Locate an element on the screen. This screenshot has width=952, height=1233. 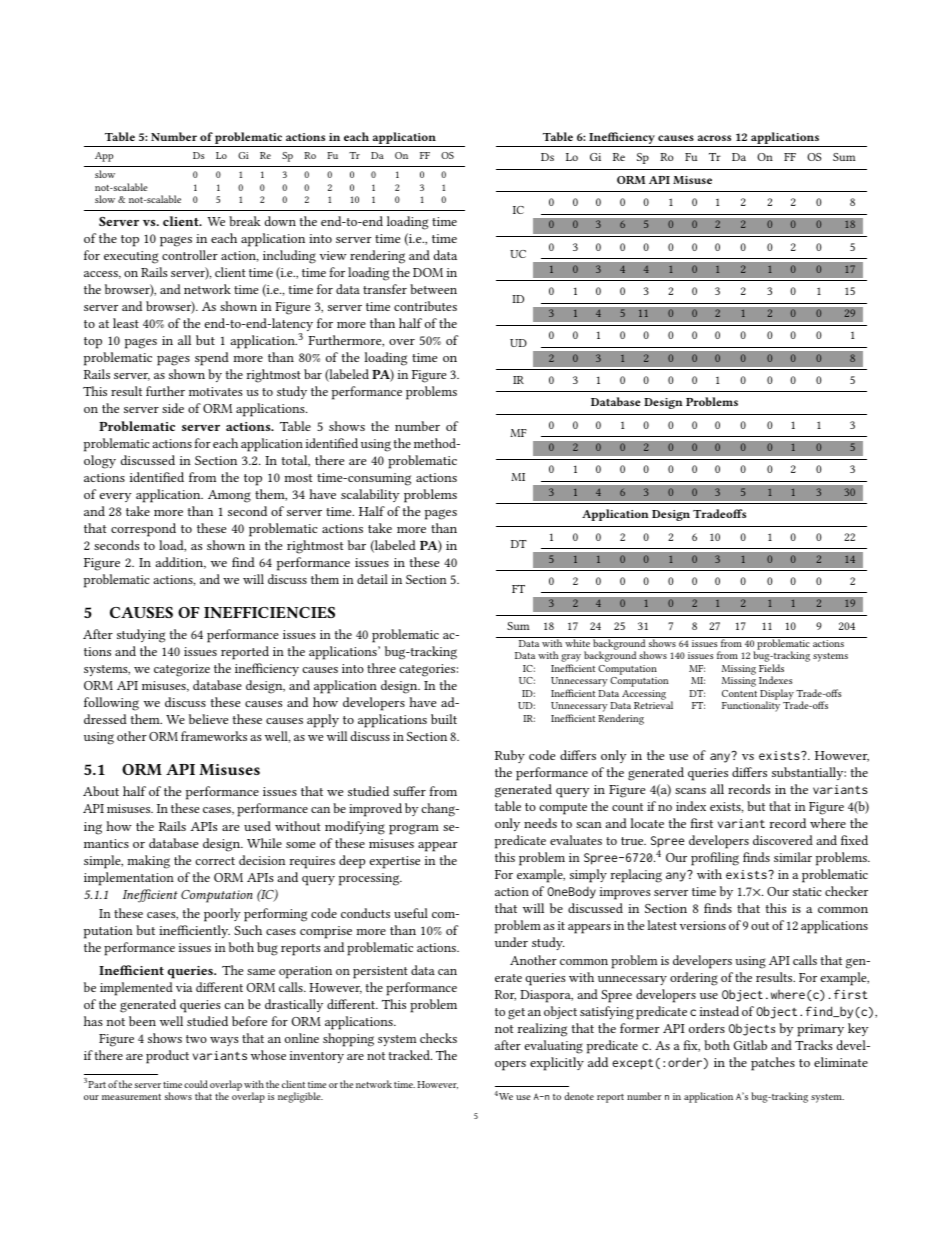
checks is located at coordinates (438, 1038).
